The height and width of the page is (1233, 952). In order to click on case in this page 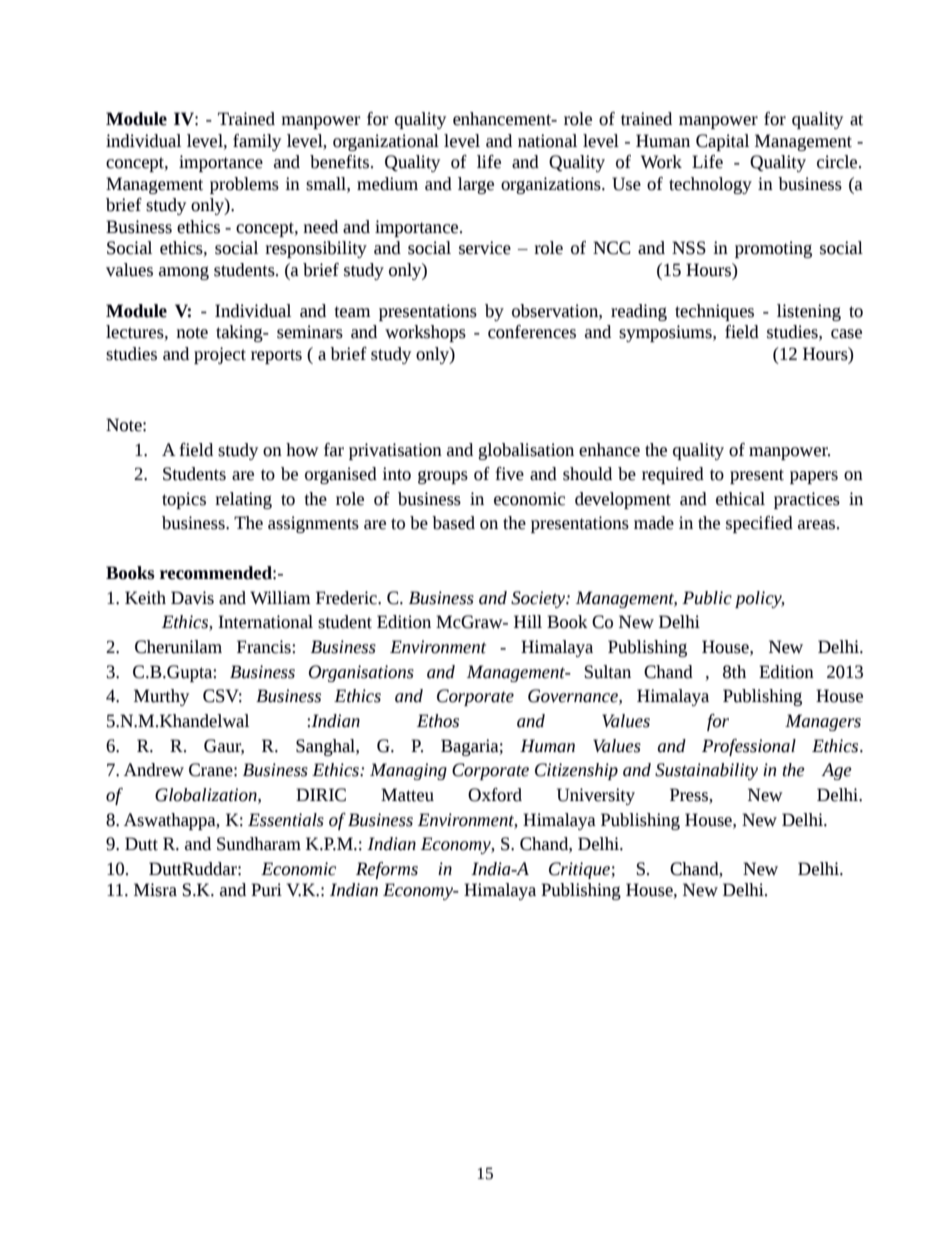, I will do `click(846, 334)`.
